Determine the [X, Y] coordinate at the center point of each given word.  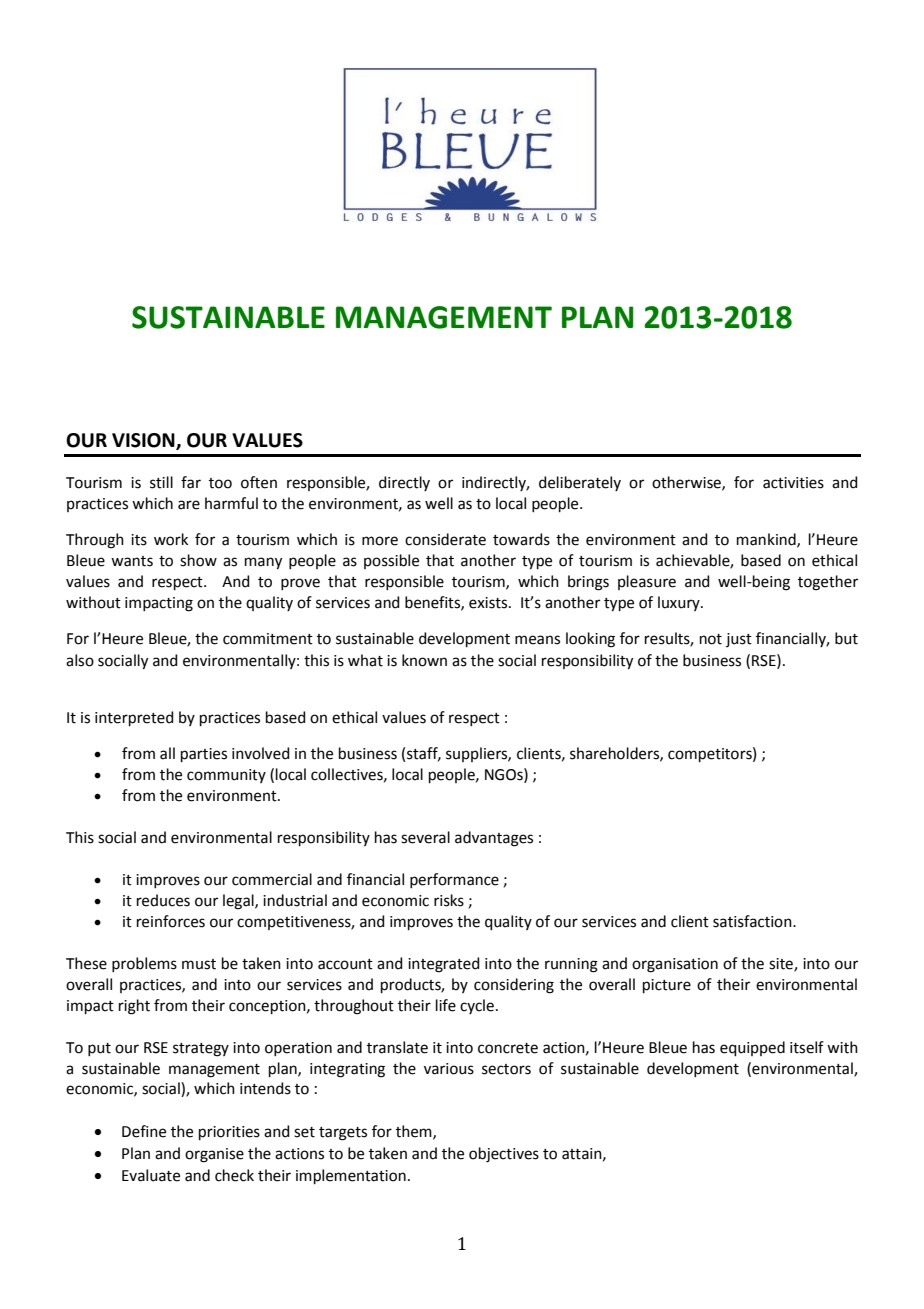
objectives [504, 1155]
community [226, 776]
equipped [752, 1048]
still [161, 482]
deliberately [580, 483]
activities [793, 483]
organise [214, 1155]
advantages [494, 839]
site [782, 965]
